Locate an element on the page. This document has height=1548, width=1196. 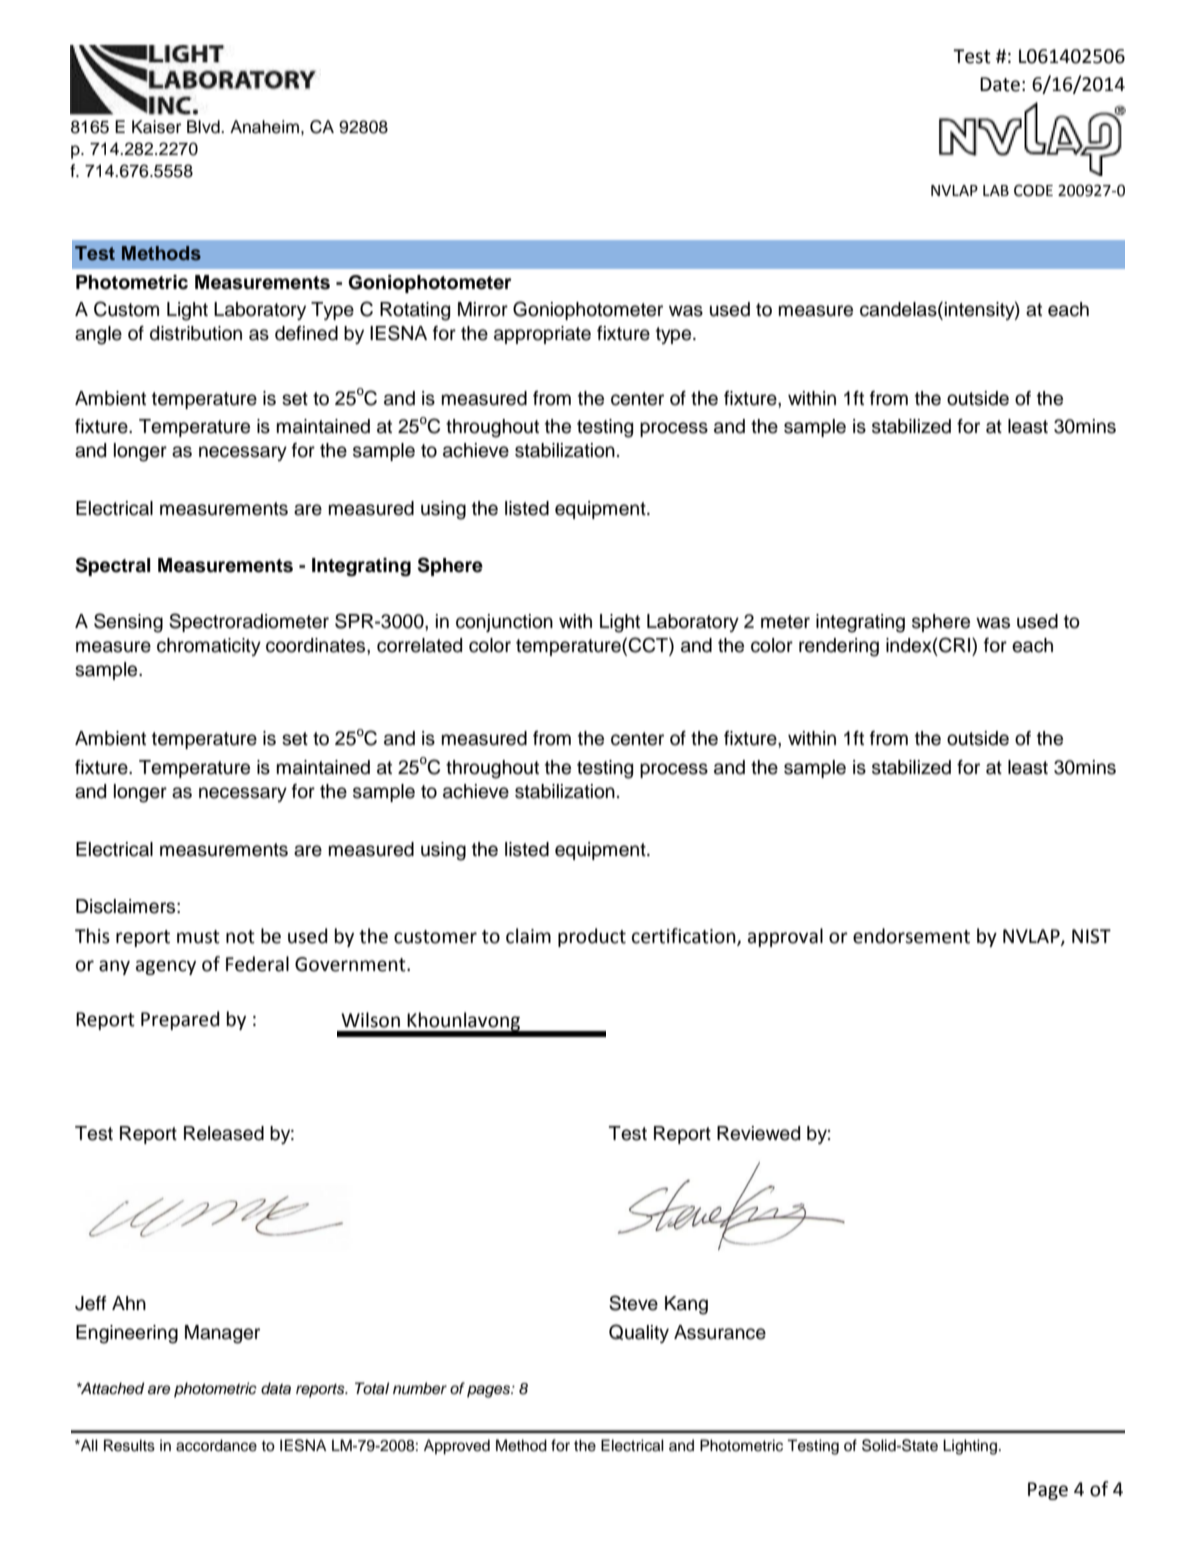
appropriate is located at coordinates (542, 335).
